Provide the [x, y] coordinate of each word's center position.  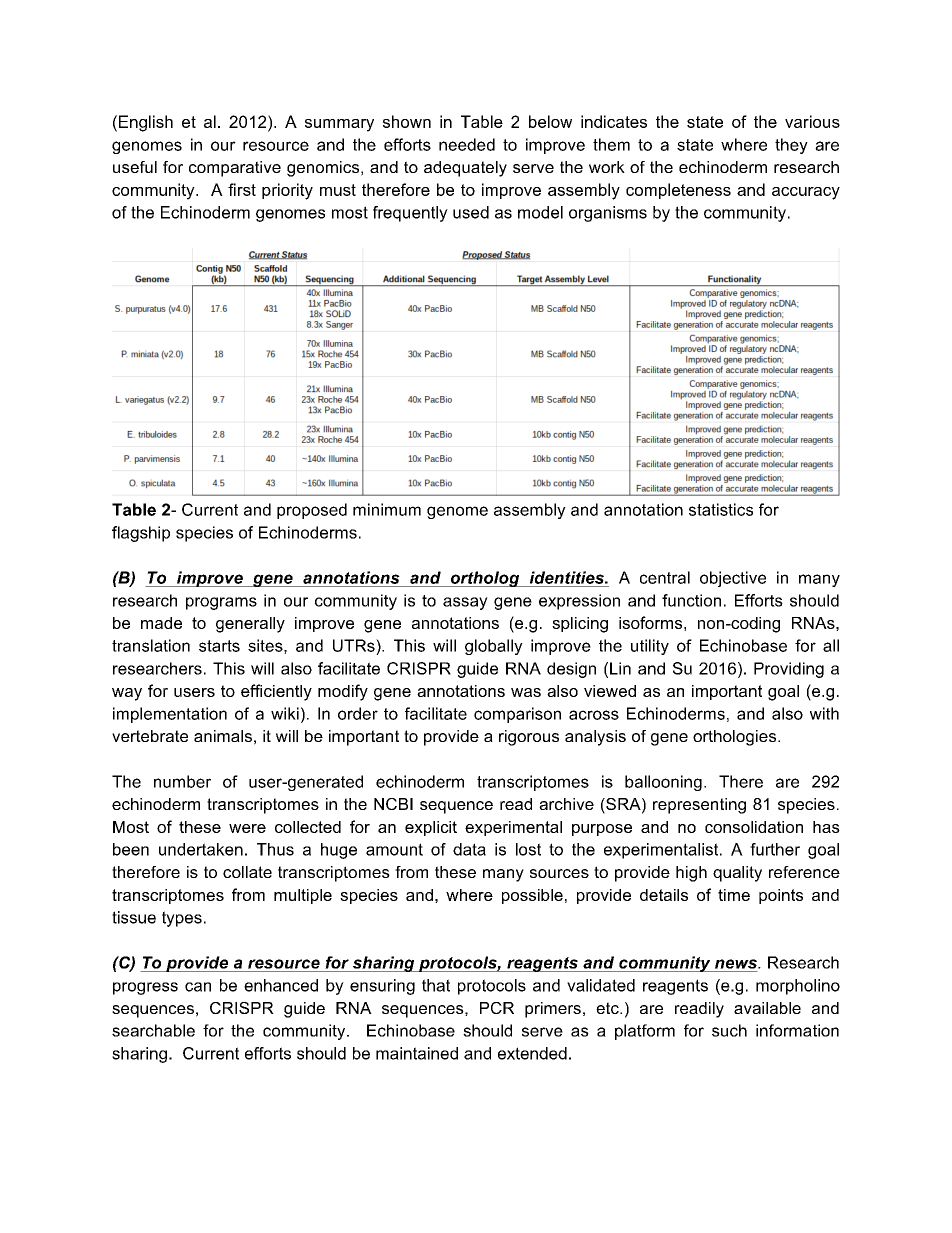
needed [467, 144]
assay [465, 603]
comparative [235, 169]
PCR [497, 1008]
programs [221, 603]
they [791, 146]
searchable [153, 1030]
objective [733, 579]
